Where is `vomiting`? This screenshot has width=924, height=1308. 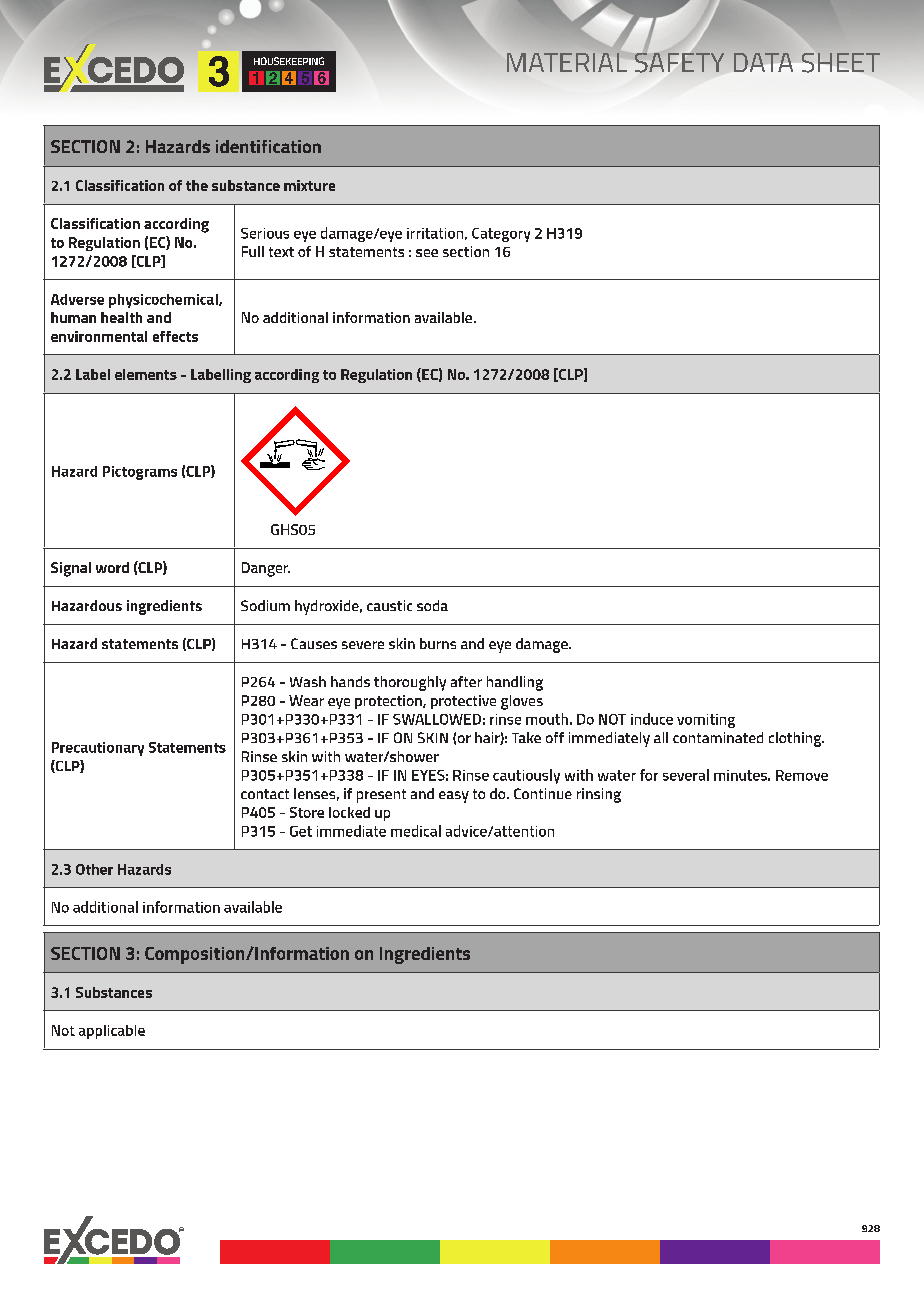 vomiting is located at coordinates (706, 721).
